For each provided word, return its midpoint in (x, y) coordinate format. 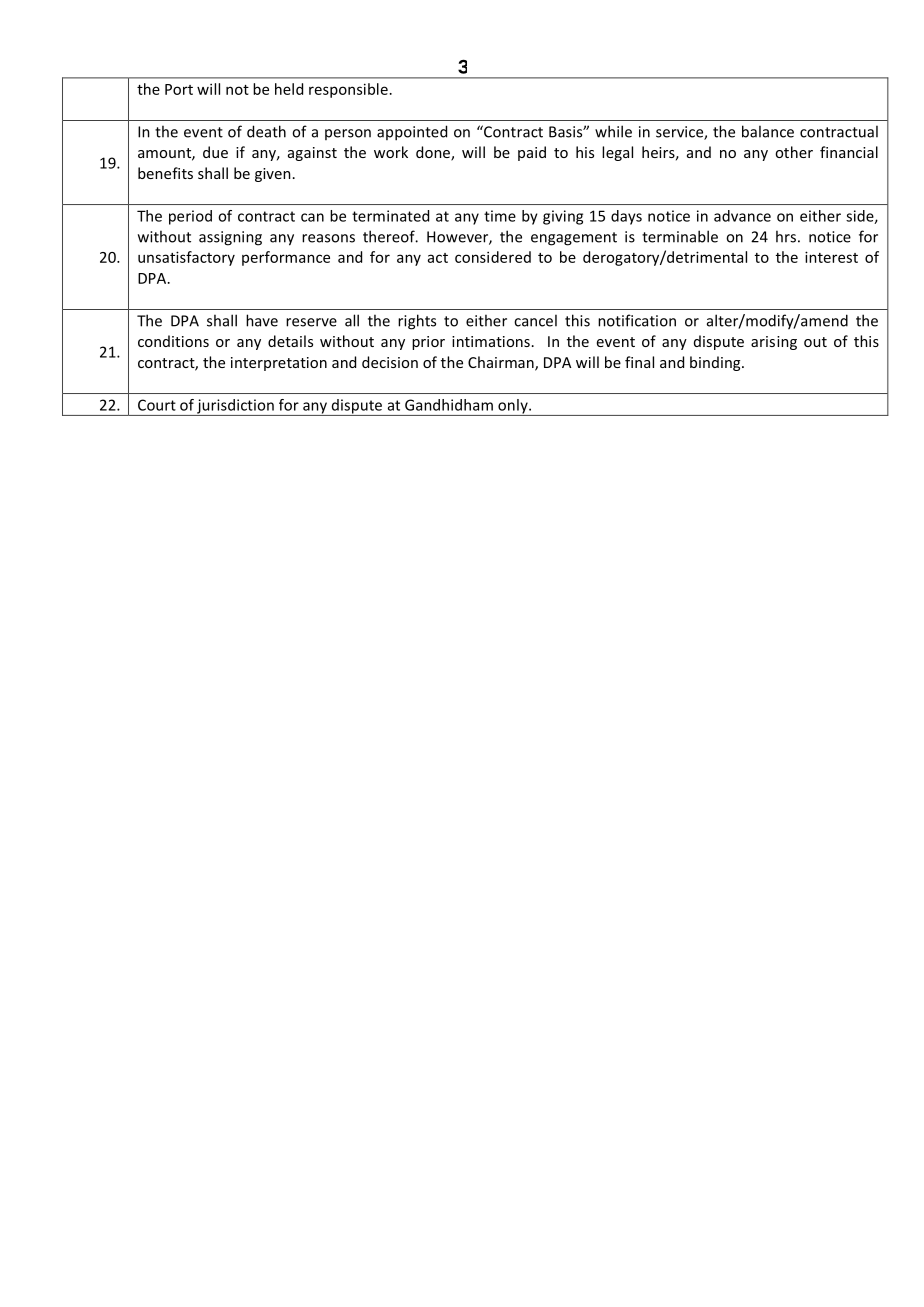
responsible (348, 90)
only (513, 407)
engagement (574, 239)
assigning (230, 238)
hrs (786, 236)
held (289, 89)
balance (768, 131)
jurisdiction (235, 407)
